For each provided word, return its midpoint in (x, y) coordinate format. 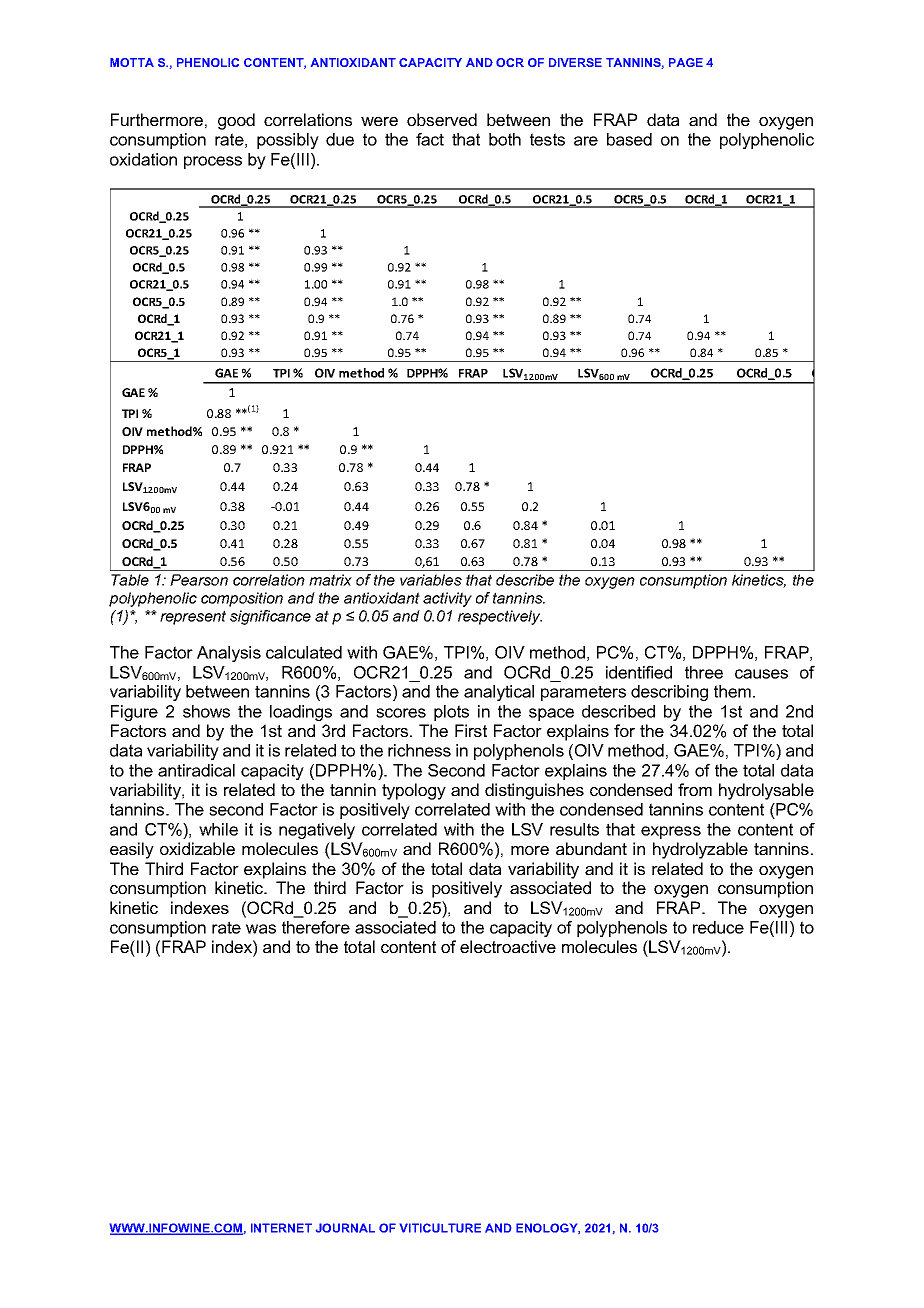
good (236, 121)
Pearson (199, 580)
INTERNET (281, 1228)
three (704, 672)
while (218, 829)
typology (414, 791)
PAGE (686, 62)
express (671, 832)
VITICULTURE (440, 1228)
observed (442, 119)
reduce (718, 927)
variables (431, 580)
